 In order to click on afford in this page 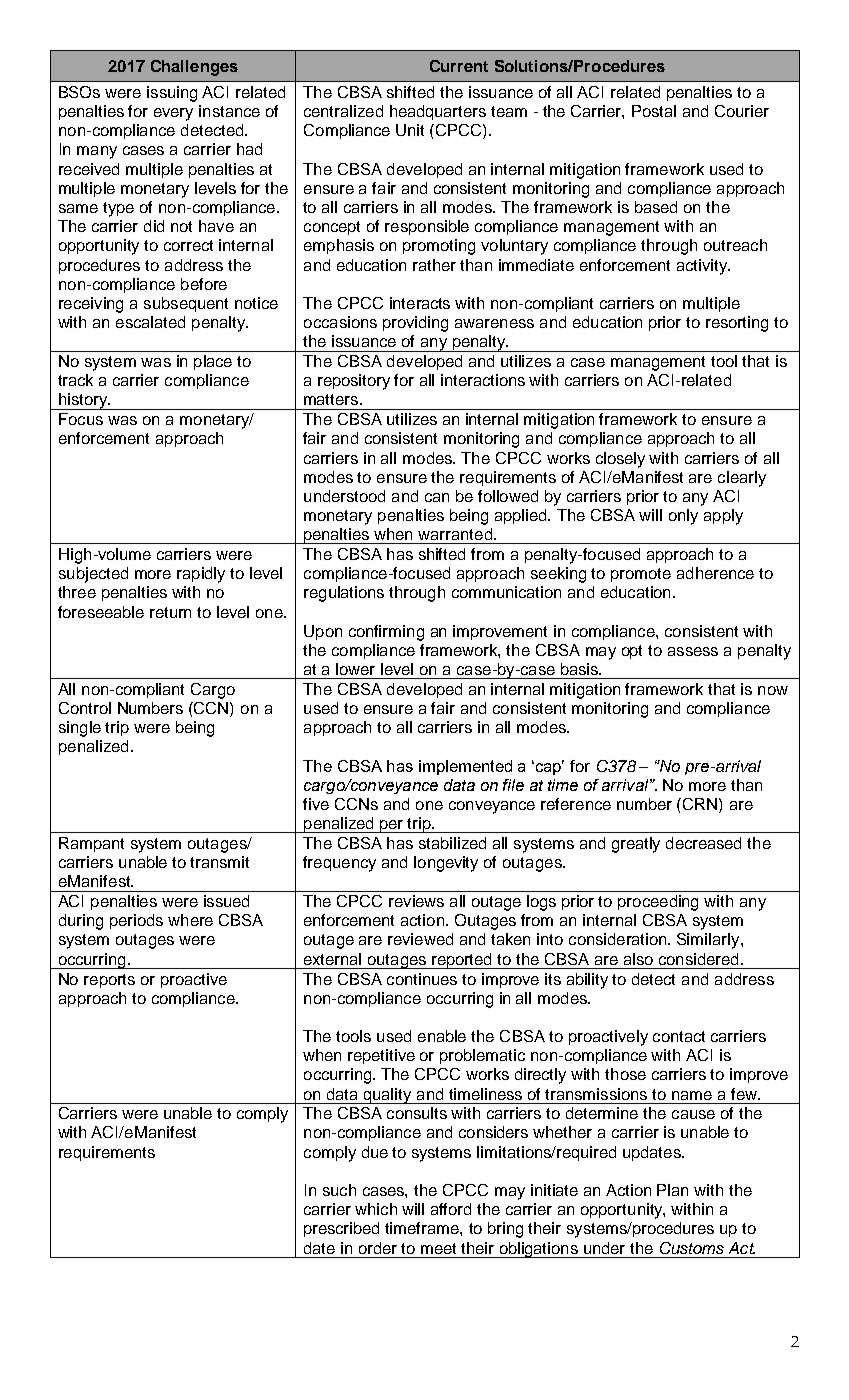, I will do `click(451, 1209)`.
